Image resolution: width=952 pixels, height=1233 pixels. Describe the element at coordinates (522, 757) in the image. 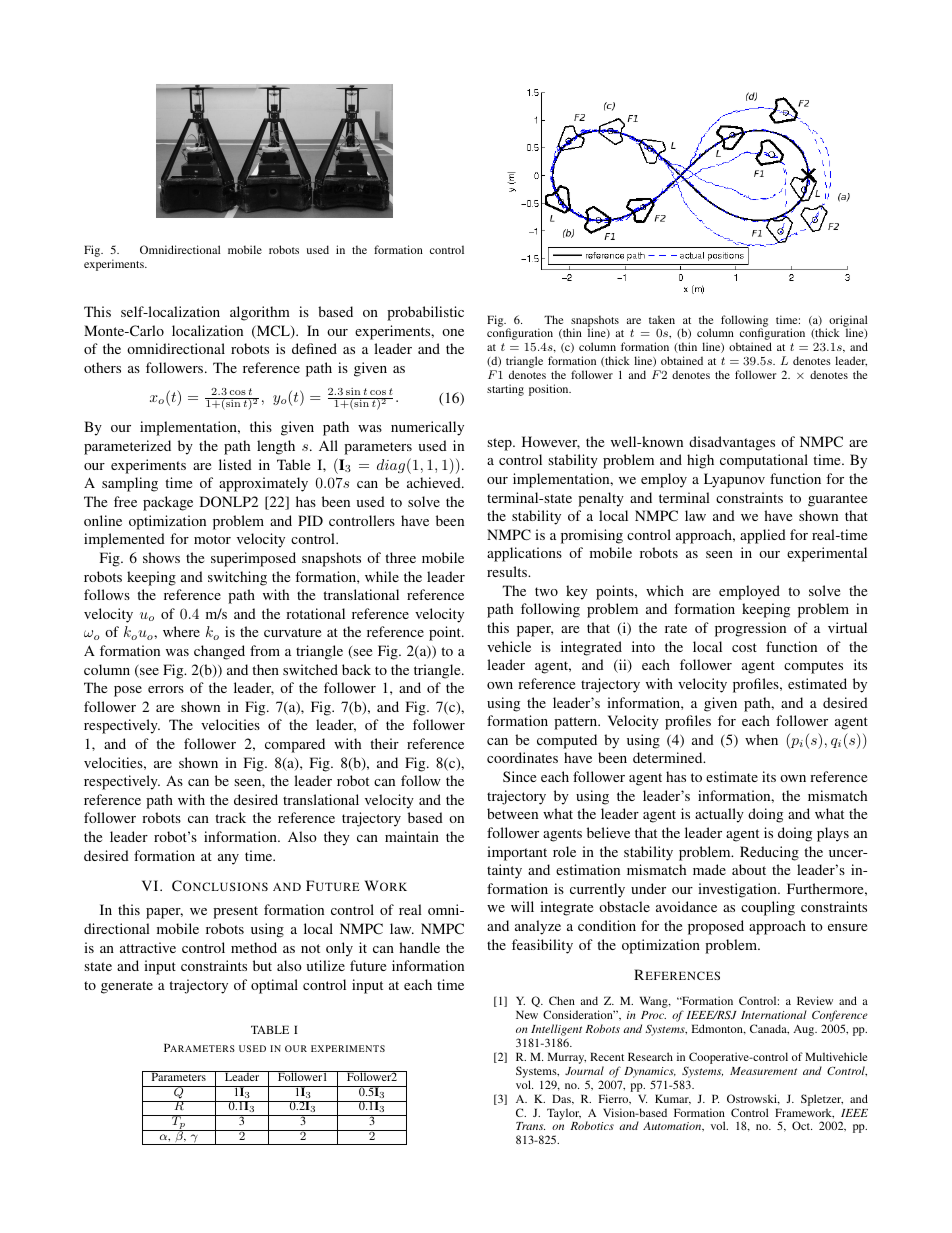

I see `coordinates` at that location.
